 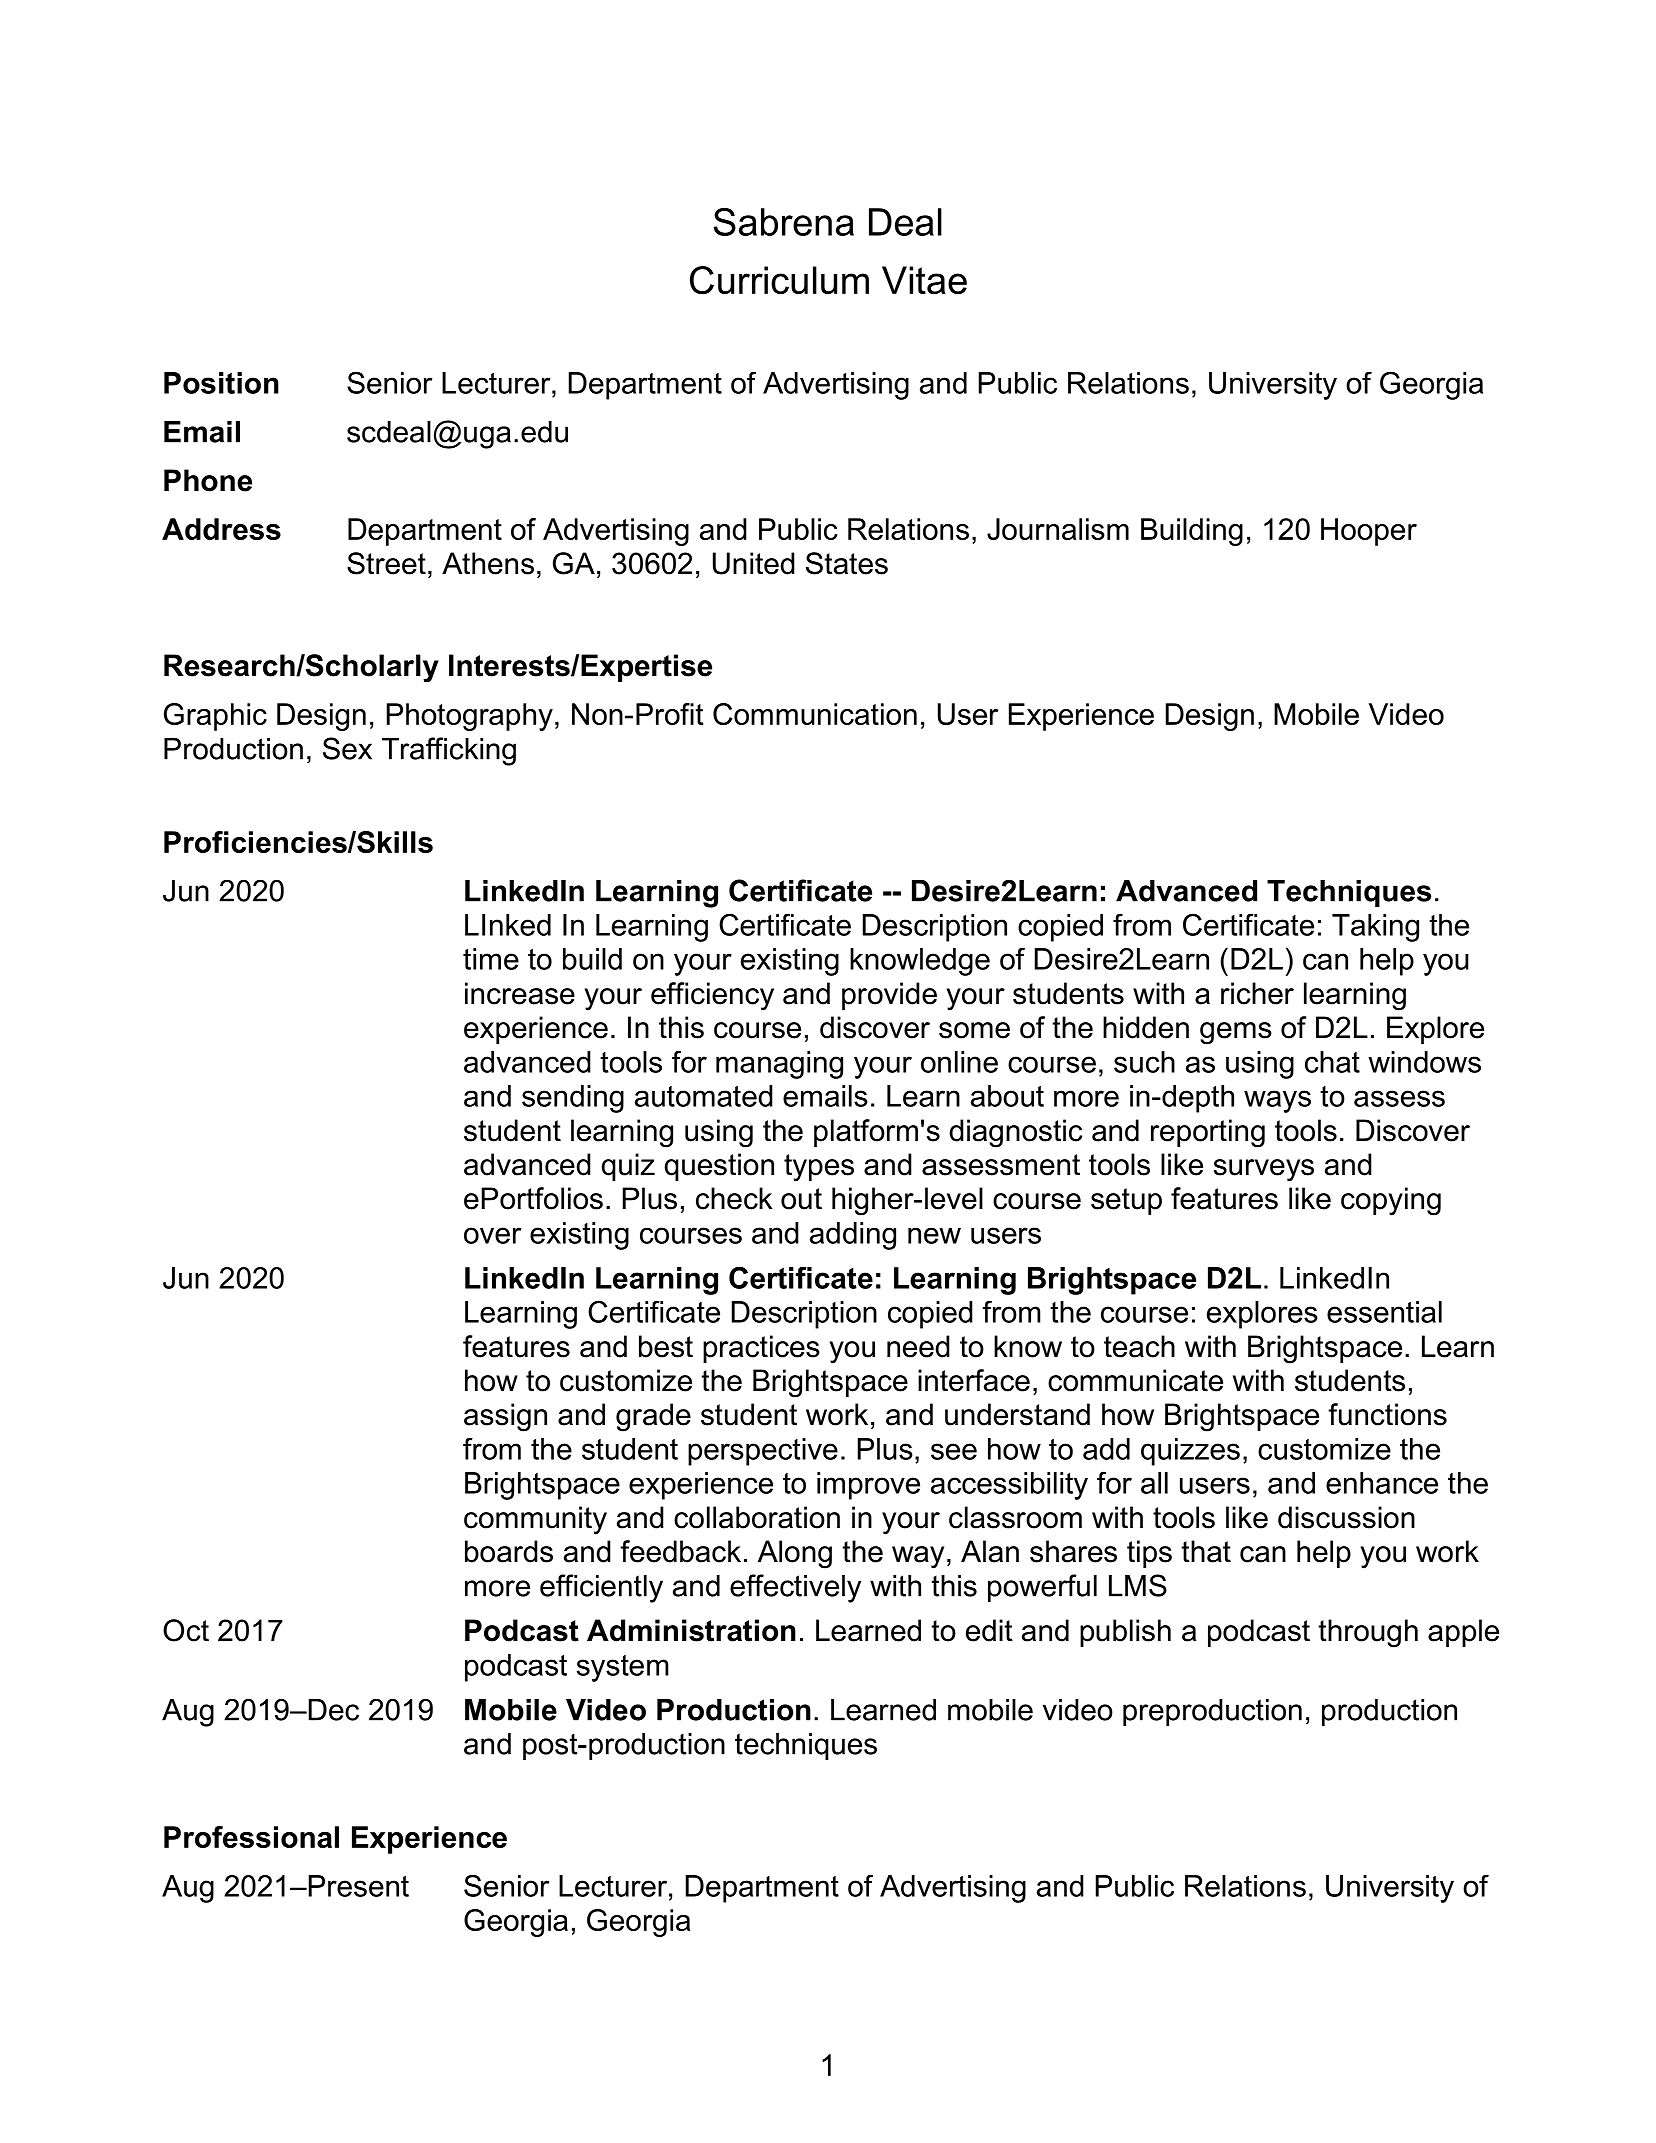 What do you see at coordinates (1384, 1312) in the page?
I see `essential` at bounding box center [1384, 1312].
